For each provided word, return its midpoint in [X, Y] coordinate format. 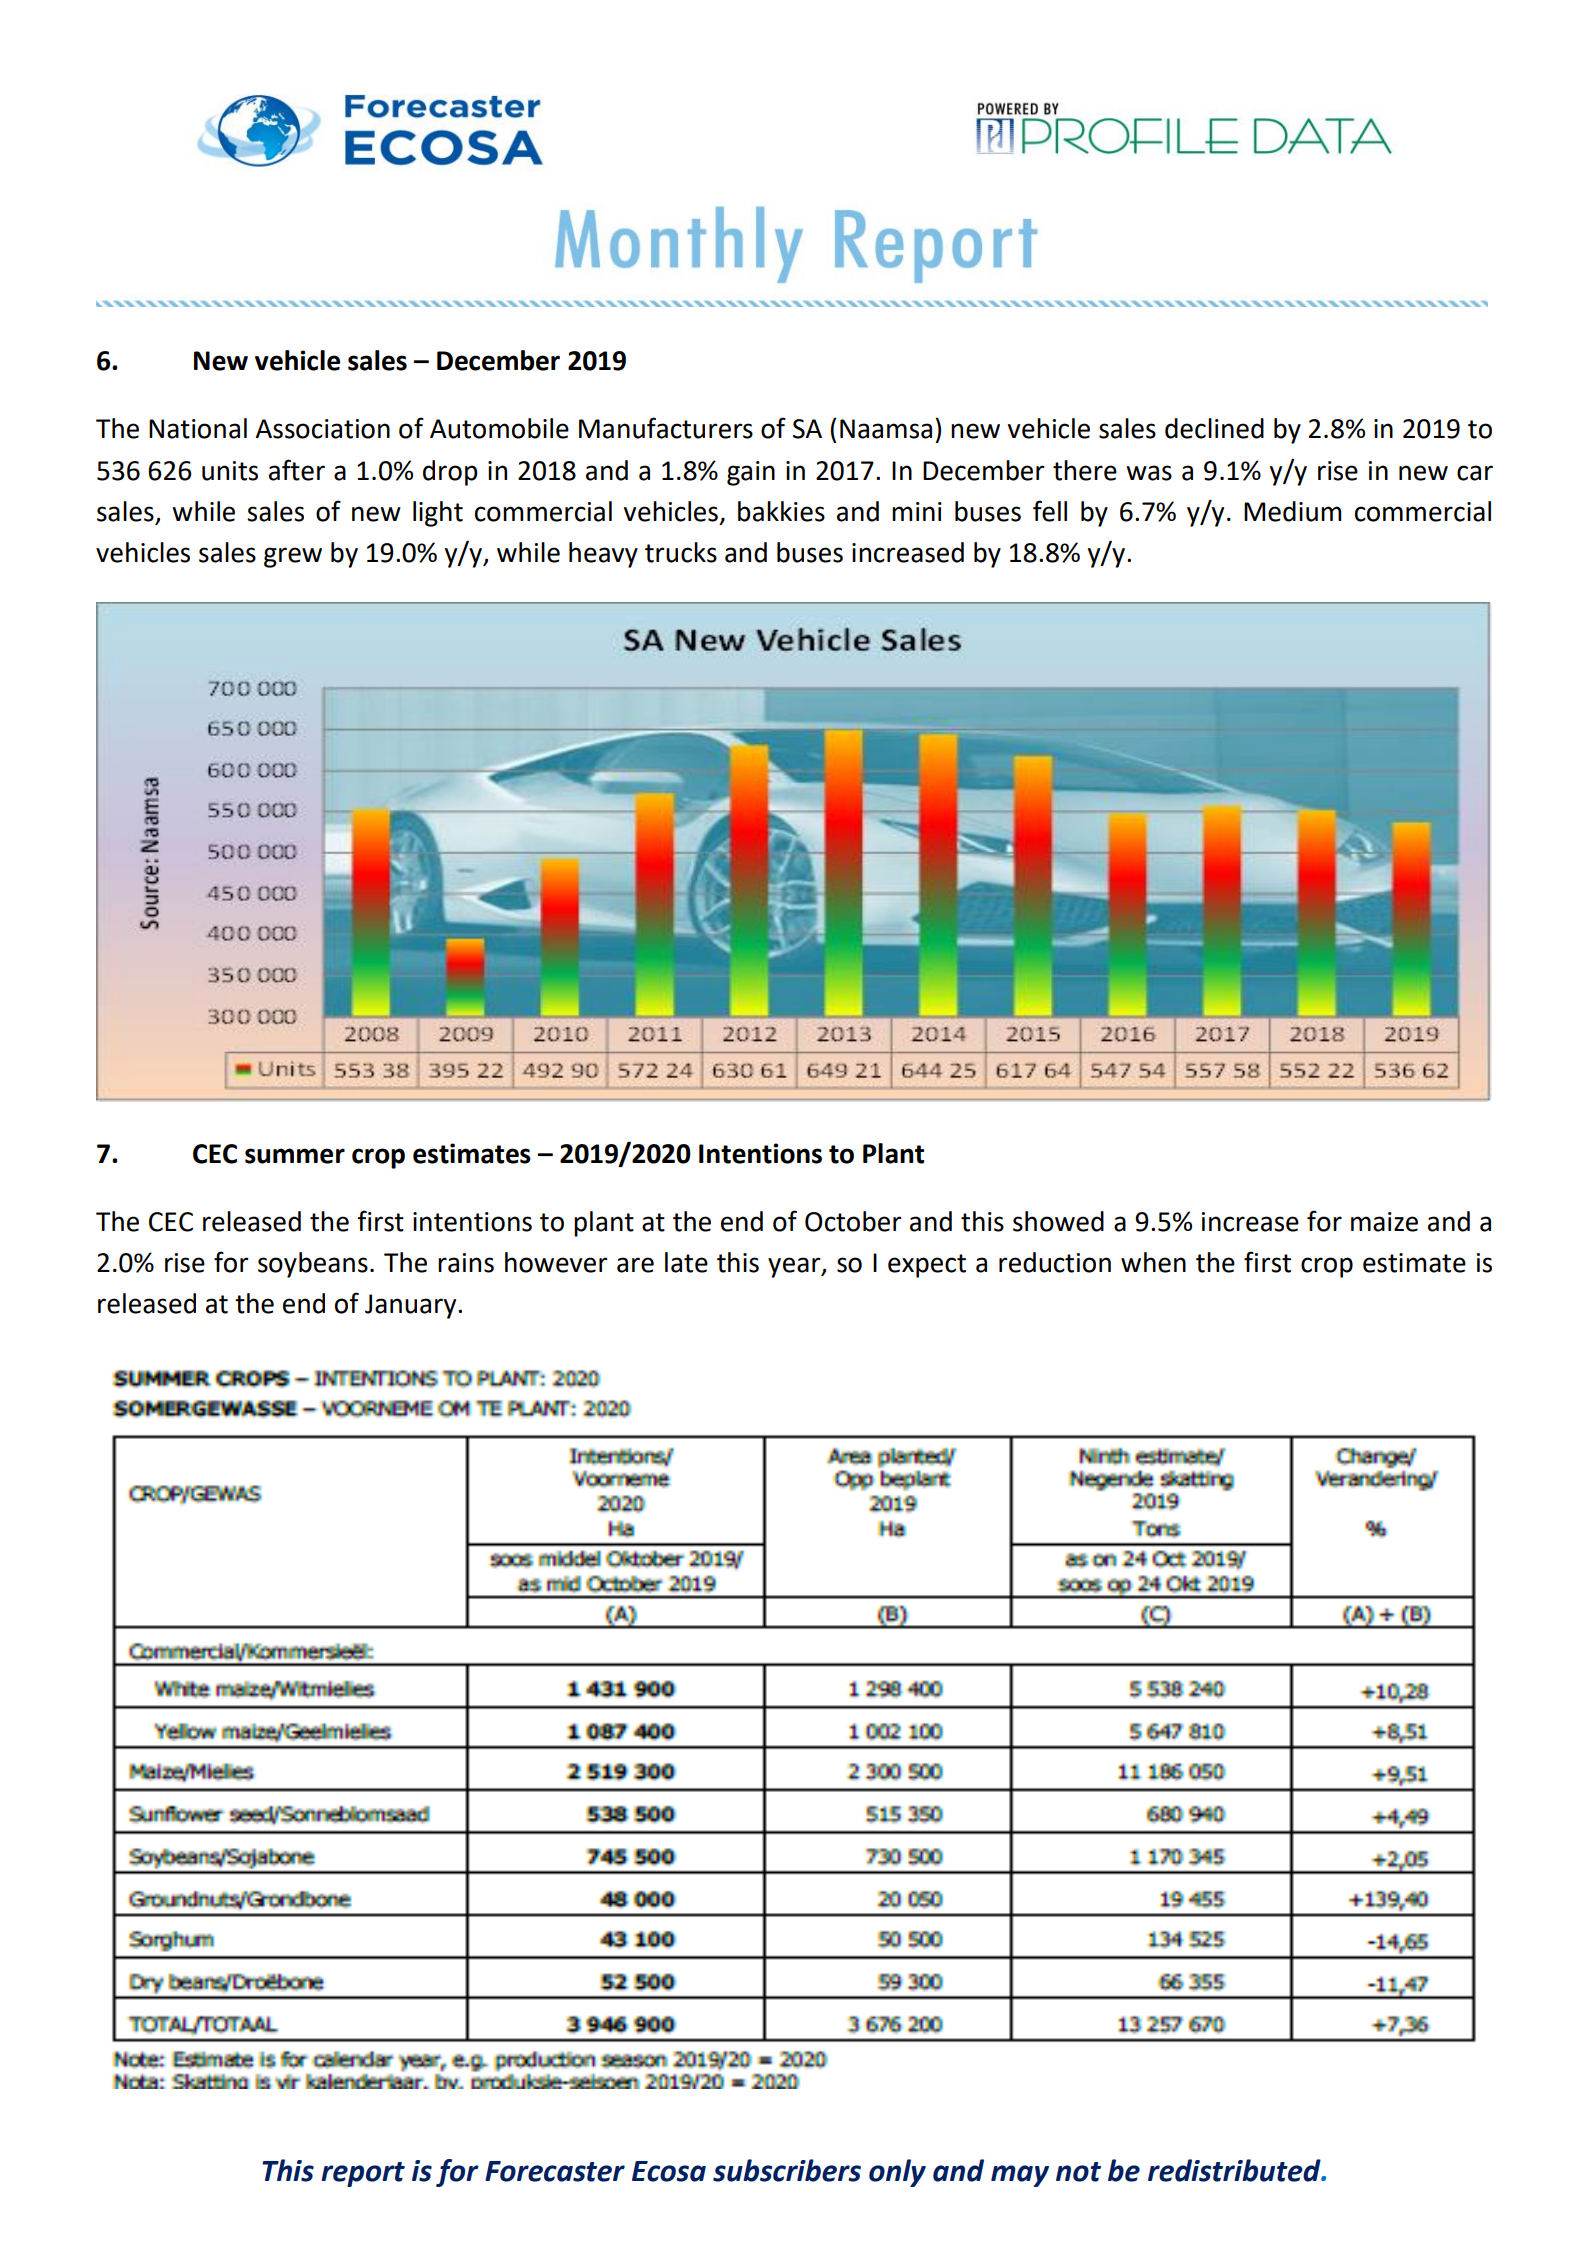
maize [1384, 1222]
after [297, 470]
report [363, 2174]
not [1078, 2172]
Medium [1292, 511]
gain [751, 473]
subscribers [787, 2170]
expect [927, 1266]
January [412, 1306]
